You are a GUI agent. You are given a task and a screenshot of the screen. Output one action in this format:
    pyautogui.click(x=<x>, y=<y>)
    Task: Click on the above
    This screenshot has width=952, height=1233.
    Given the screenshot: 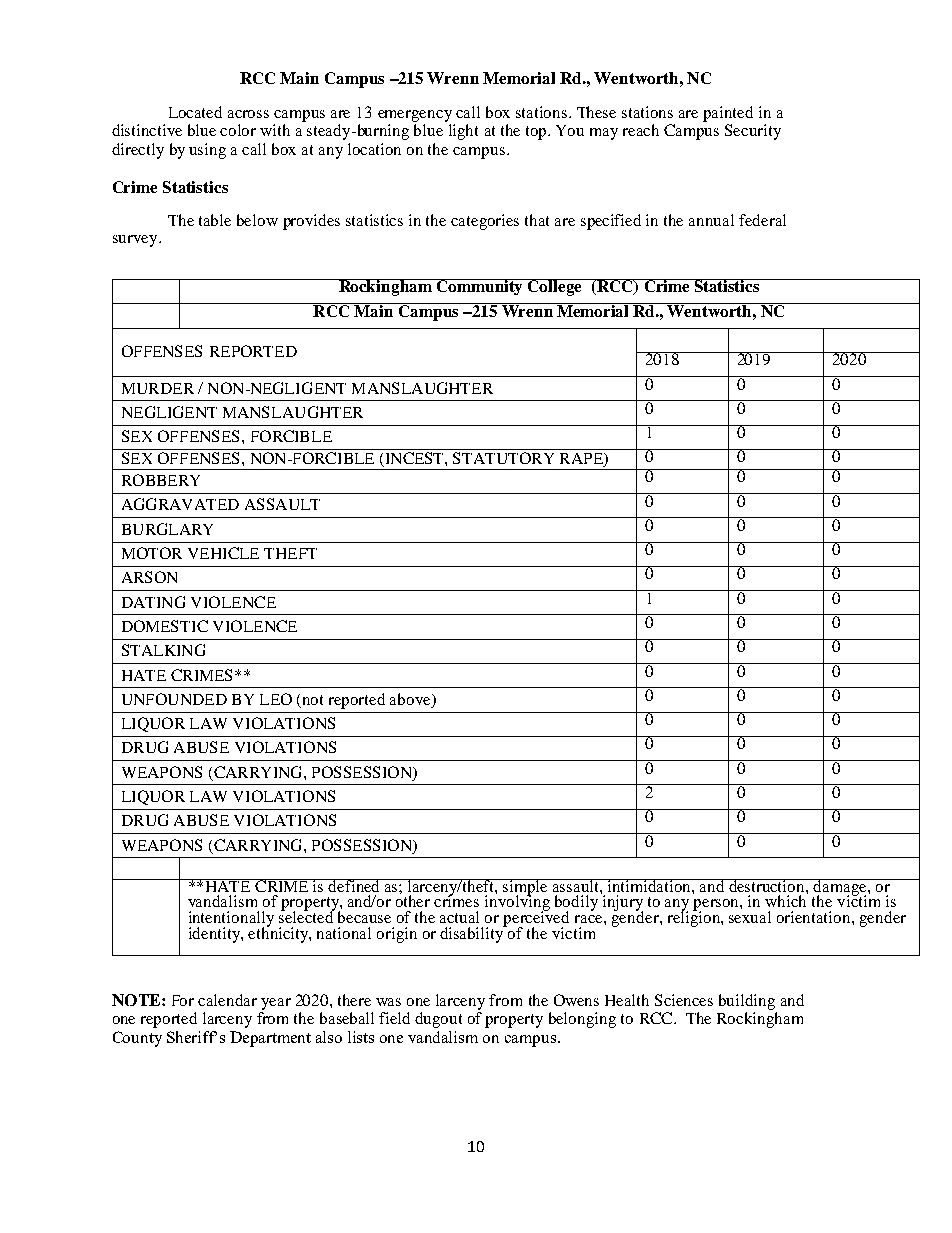 What is the action you would take?
    pyautogui.click(x=411, y=699)
